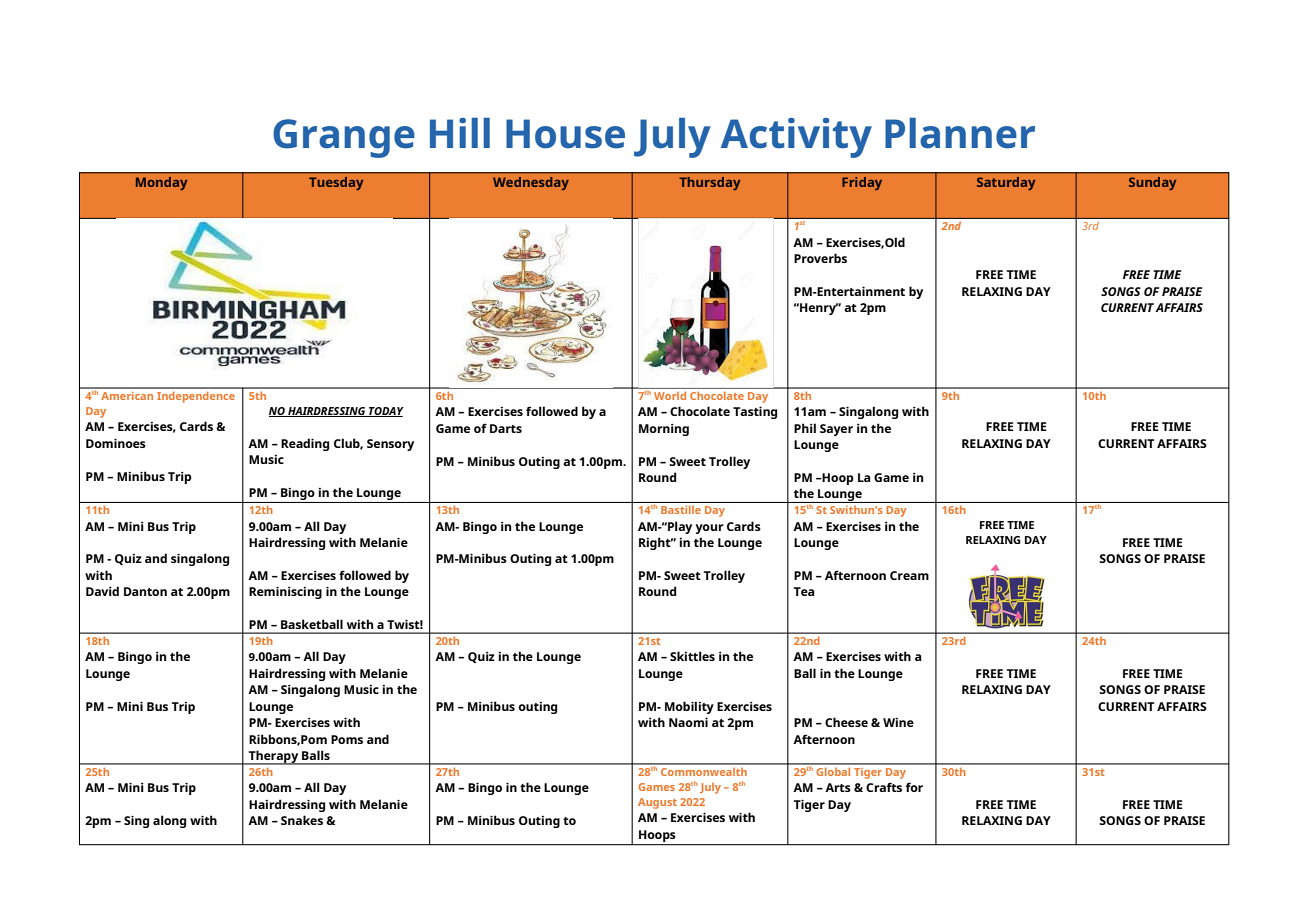 Image resolution: width=1308 pixels, height=924 pixels. What do you see at coordinates (302, 820) in the page?
I see `Snakes` at bounding box center [302, 820].
